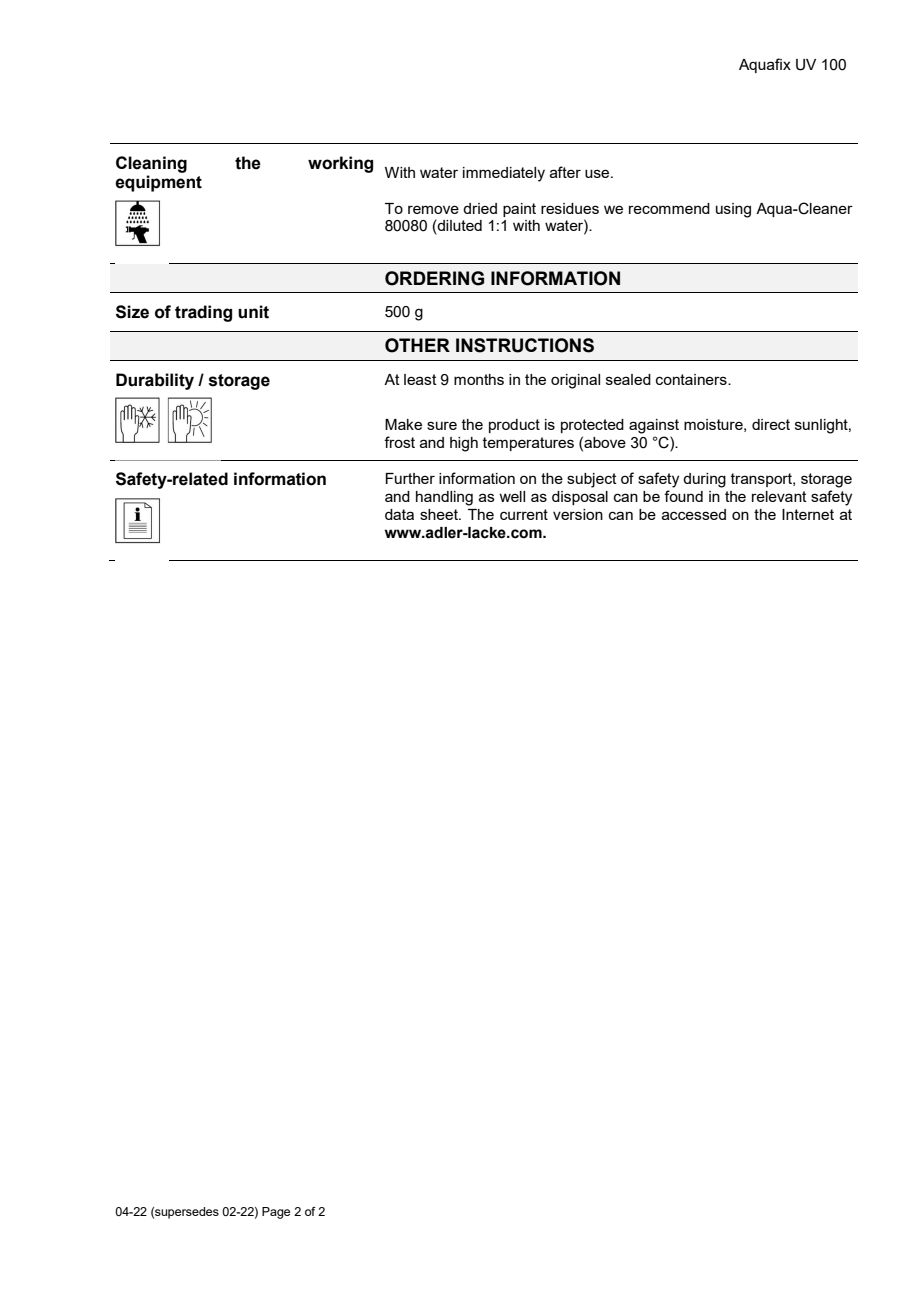 This document has height=1308, width=924. Describe the element at coordinates (158, 183) in the document. I see `equipment` at that location.
